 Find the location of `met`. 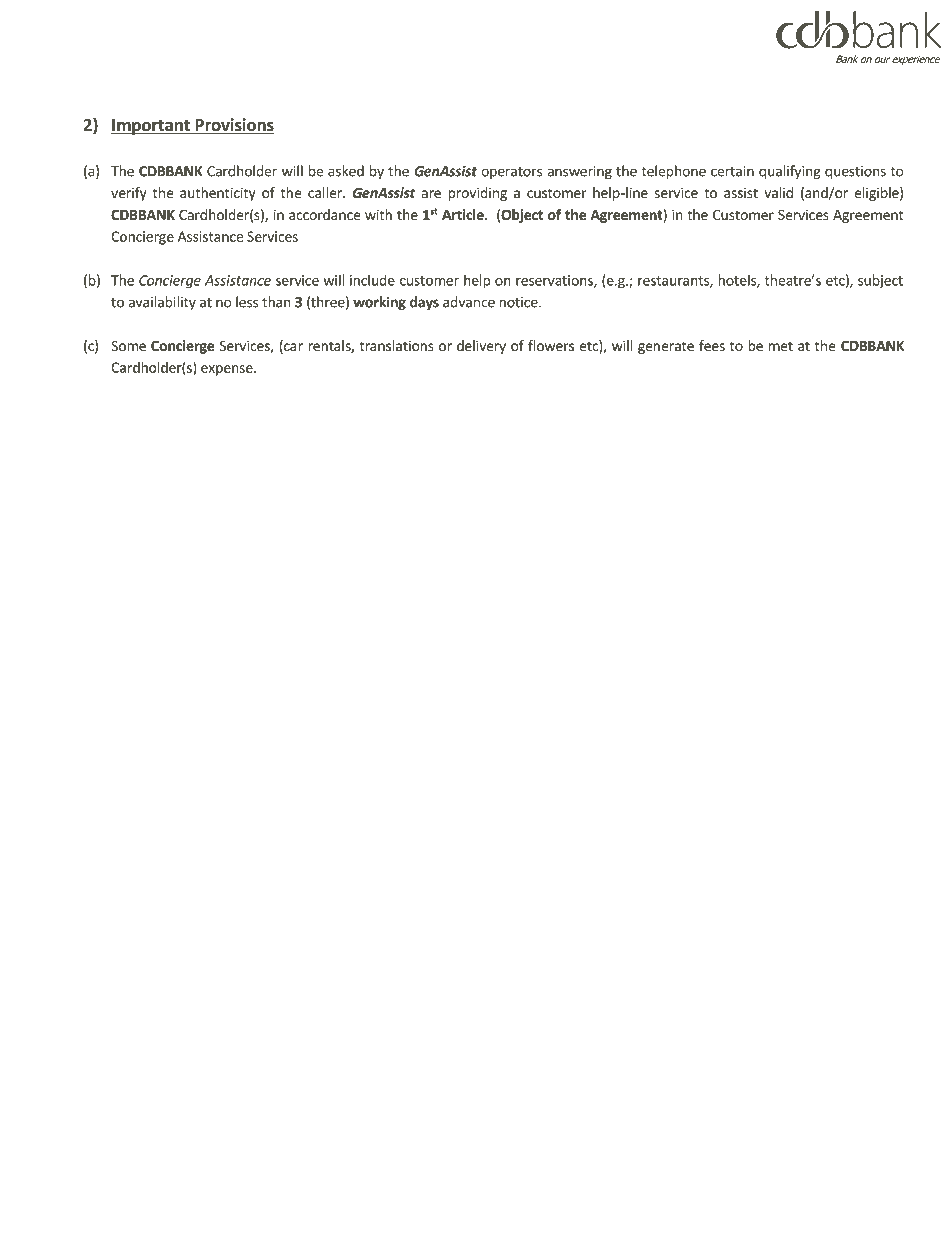

met is located at coordinates (781, 346).
